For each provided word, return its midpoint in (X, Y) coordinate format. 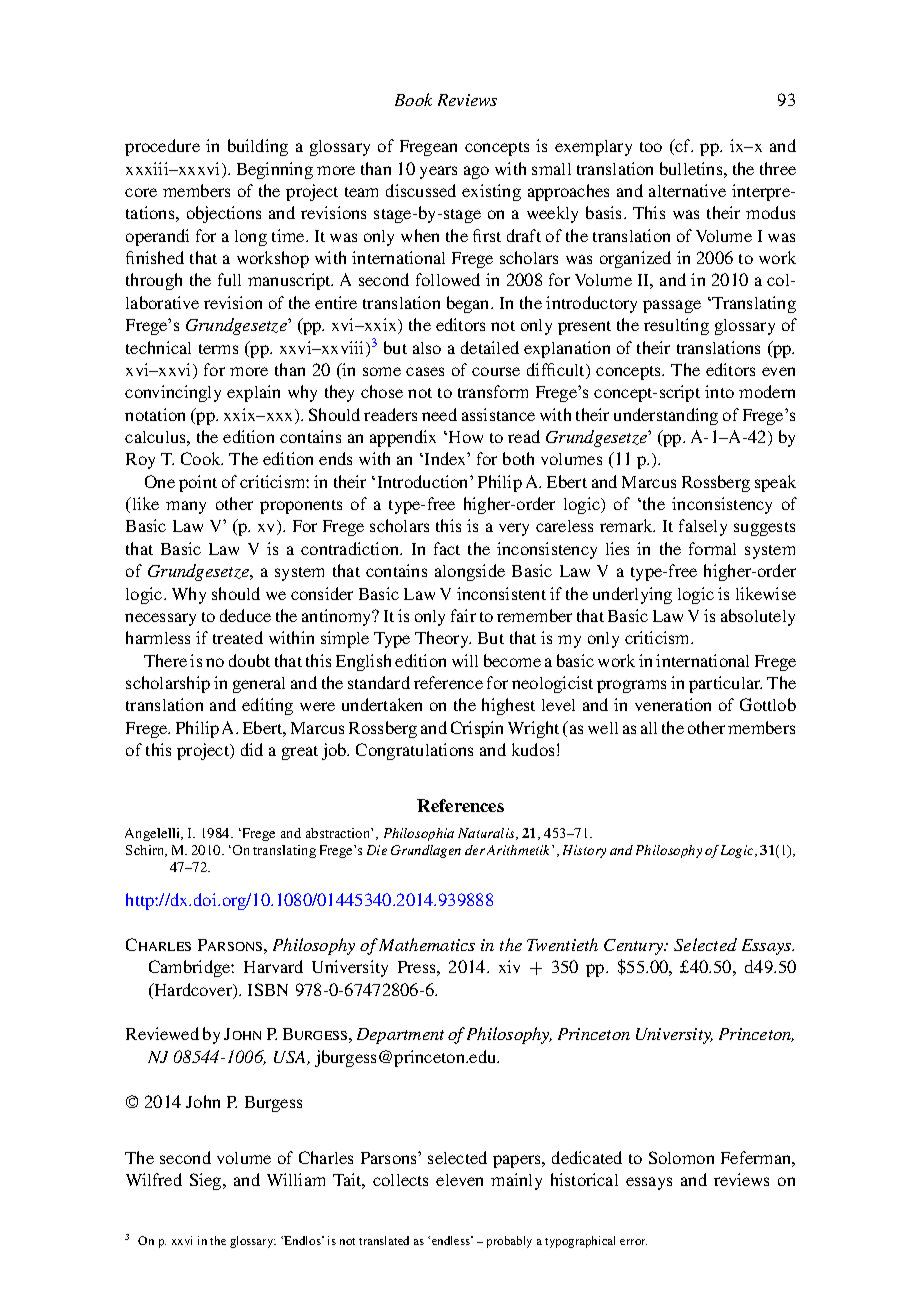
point (198, 483)
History (584, 851)
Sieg (207, 1181)
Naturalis (487, 834)
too (651, 147)
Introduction (424, 481)
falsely (703, 527)
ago (476, 172)
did (252, 749)
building (258, 147)
